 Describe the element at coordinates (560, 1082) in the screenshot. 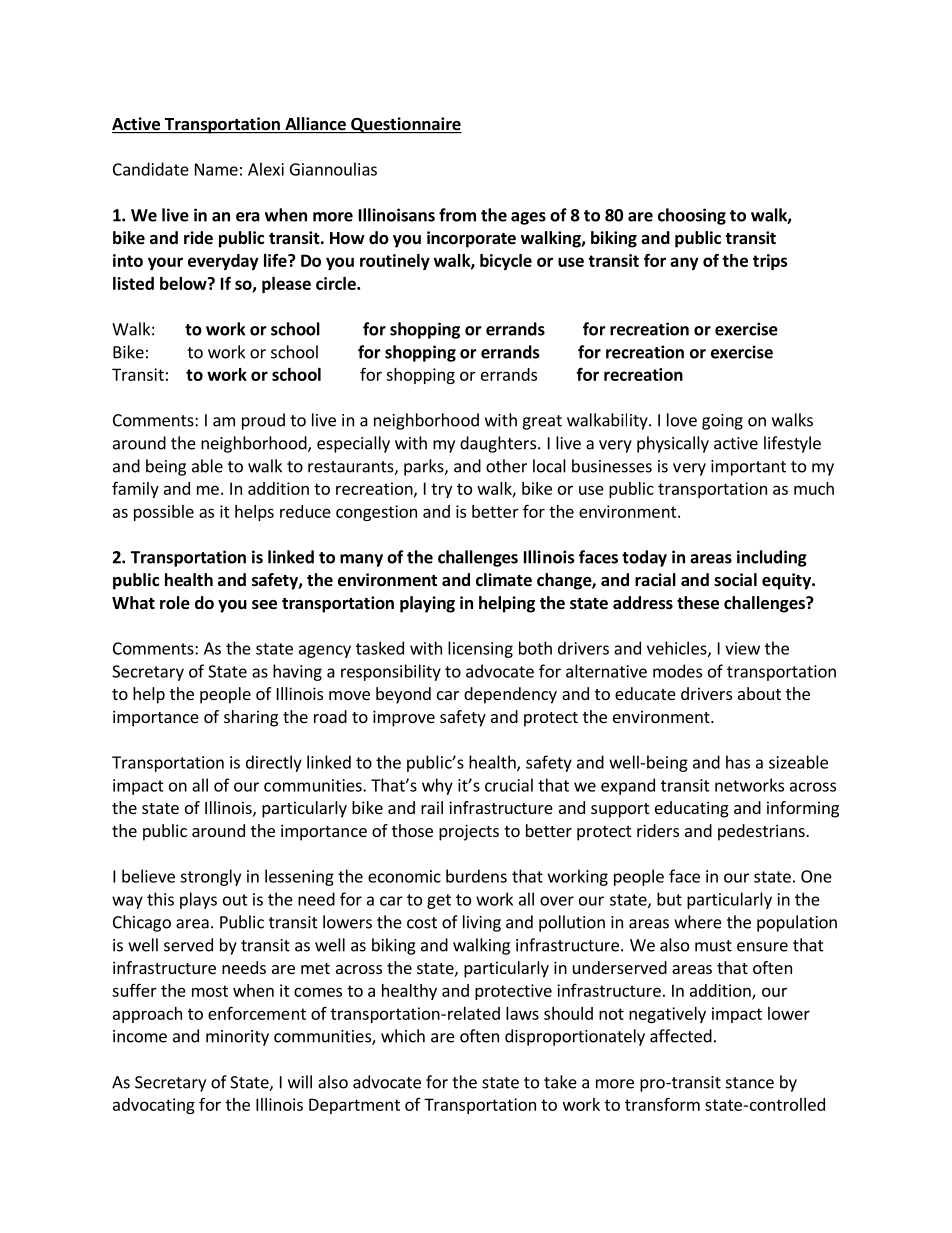

I see `take` at that location.
